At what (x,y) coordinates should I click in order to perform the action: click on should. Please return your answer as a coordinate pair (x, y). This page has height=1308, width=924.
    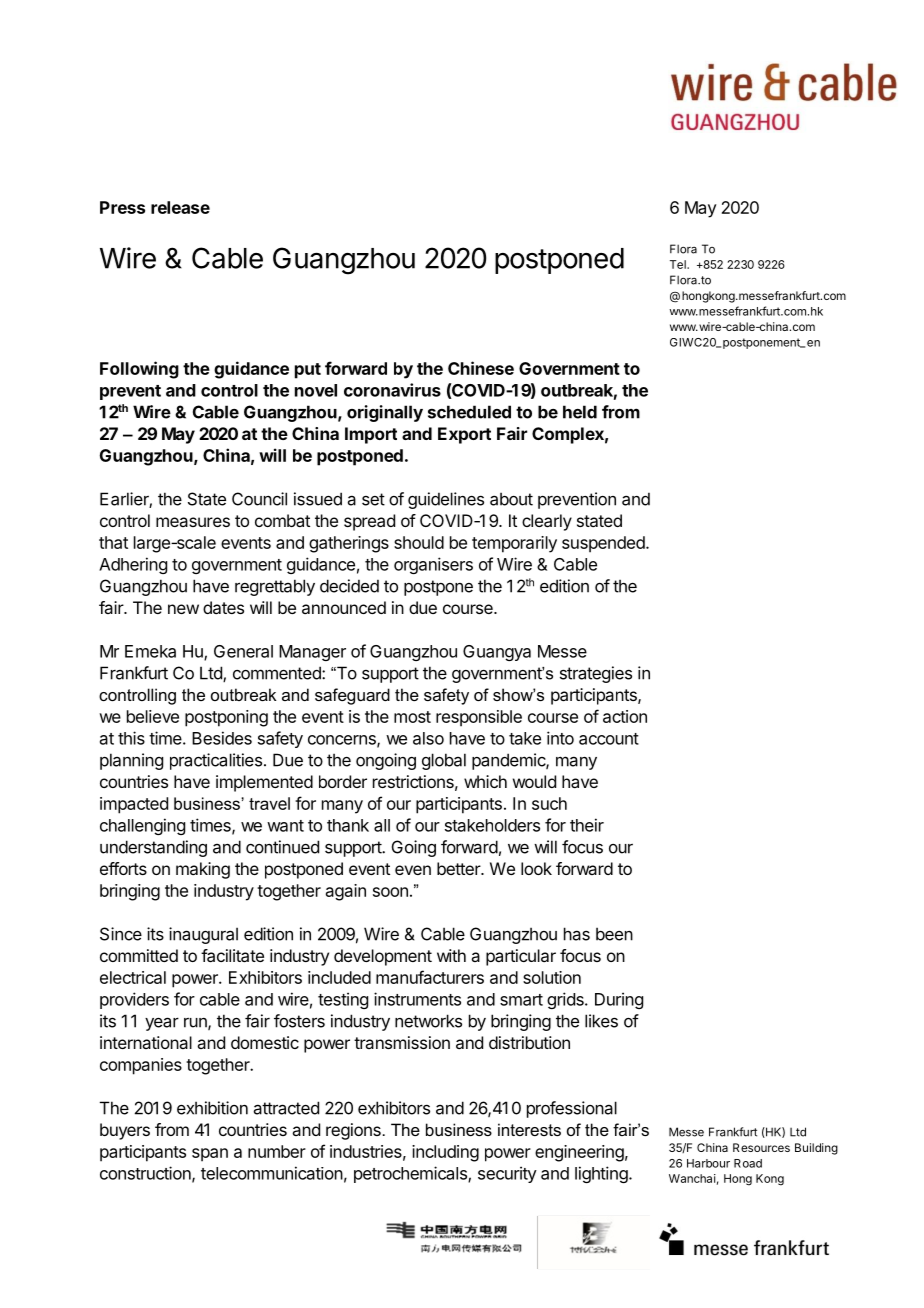
    Looking at the image, I should click on (419, 542).
